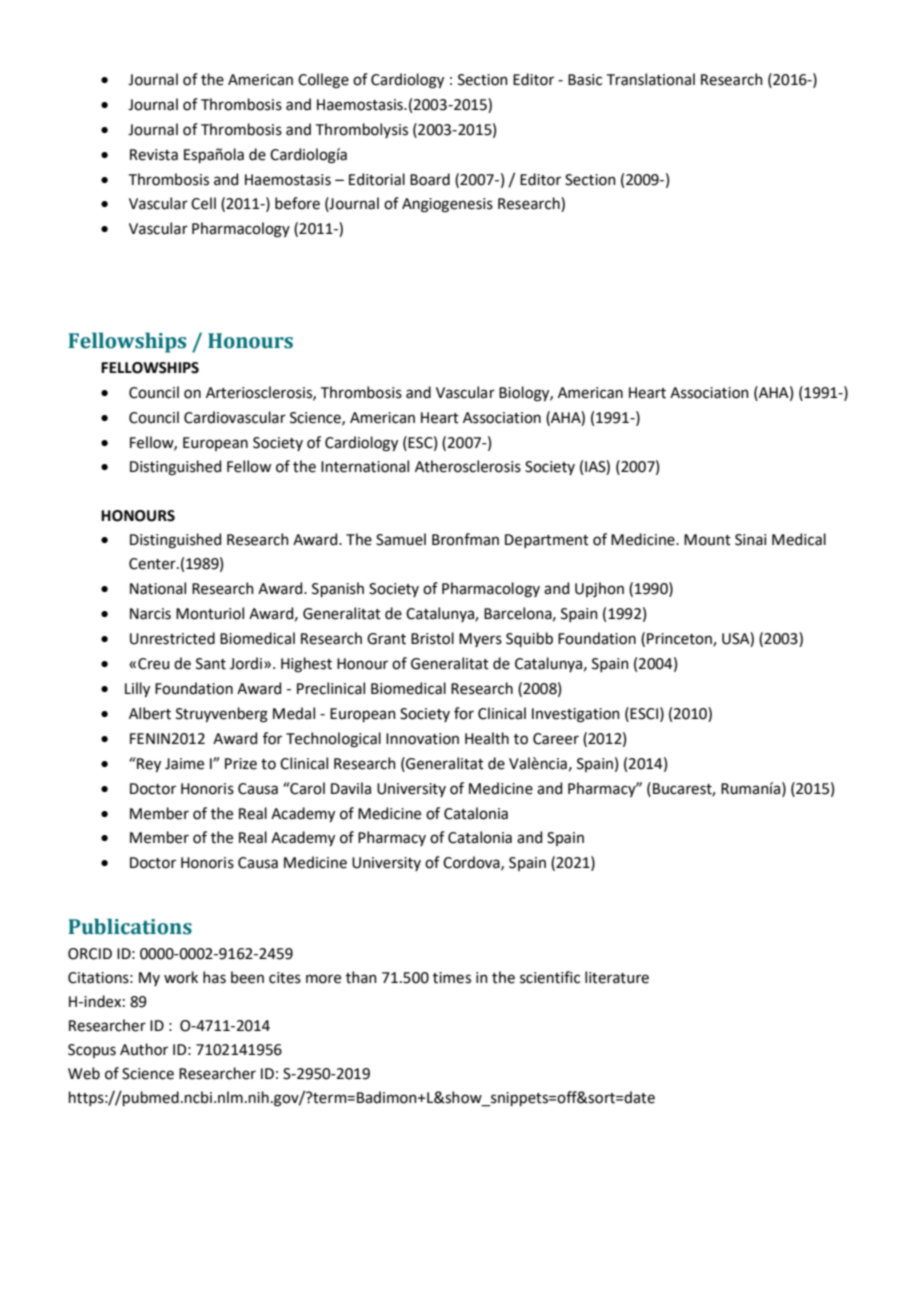 This document has height=1308, width=924. I want to click on Board, so click(430, 179).
